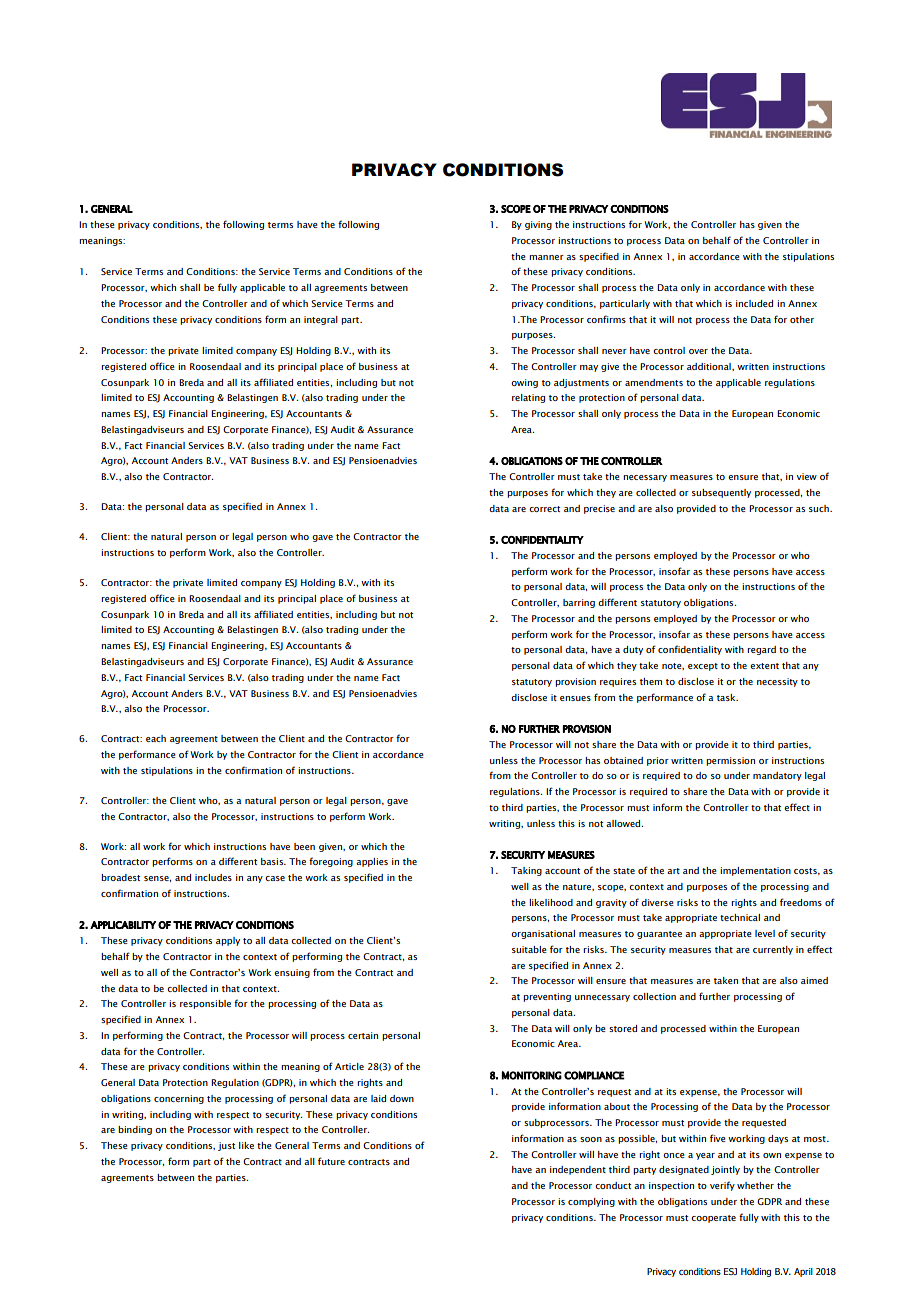 The image size is (924, 1308). What do you see at coordinates (228, 941) in the screenshot?
I see `apply` at bounding box center [228, 941].
